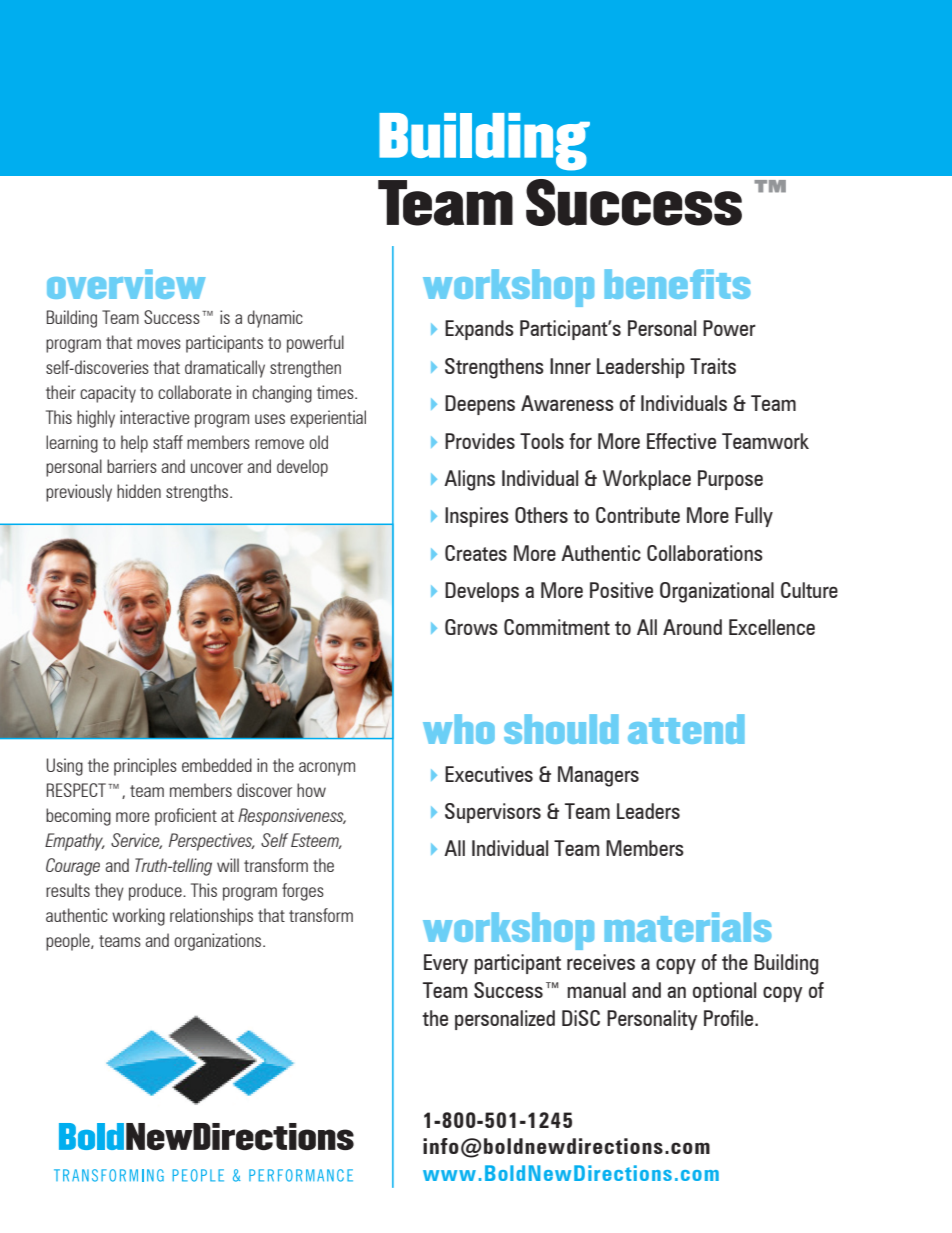 The height and width of the image is (1233, 952). I want to click on who, so click(459, 729).
